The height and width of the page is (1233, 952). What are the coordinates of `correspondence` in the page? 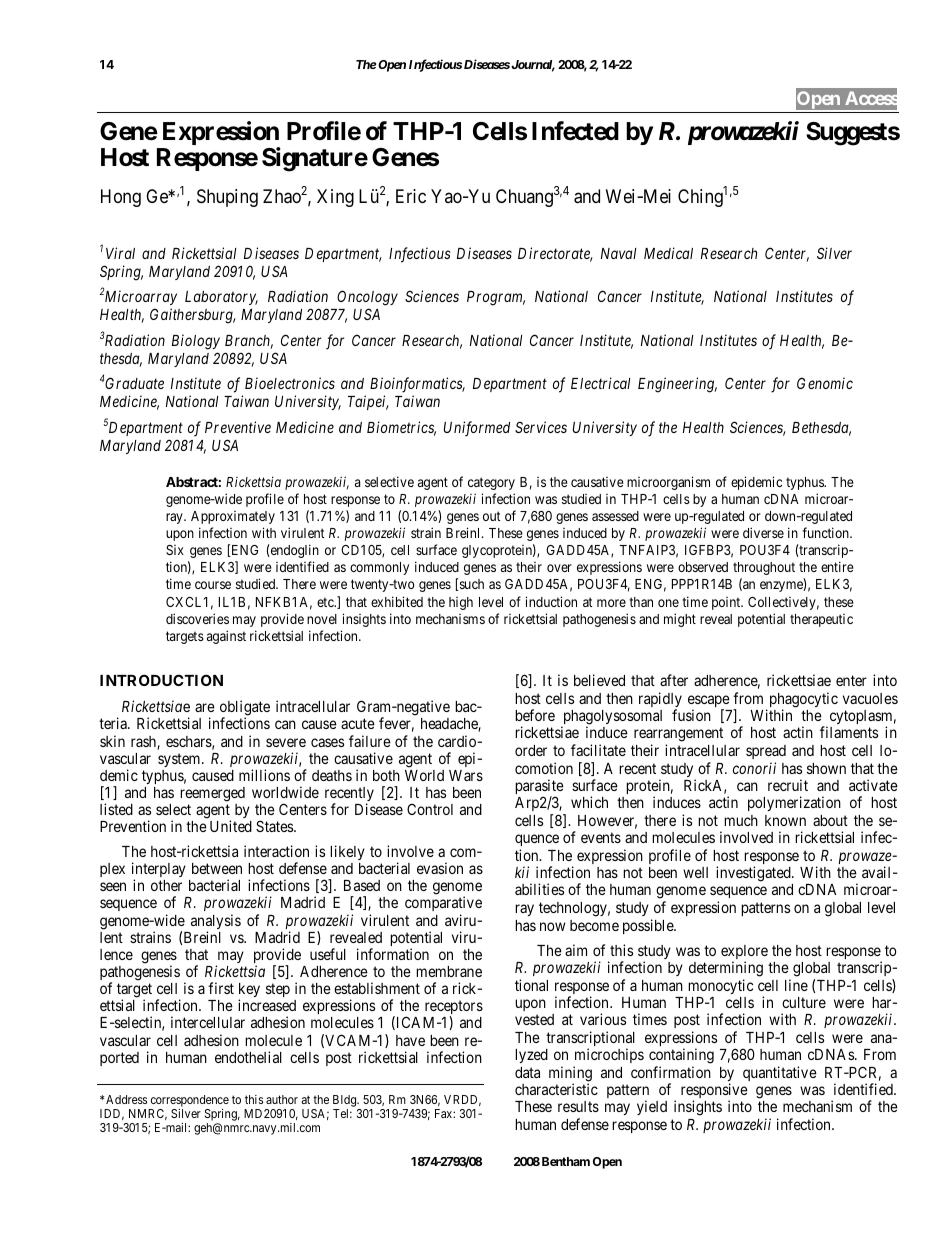 It's located at (190, 1101).
